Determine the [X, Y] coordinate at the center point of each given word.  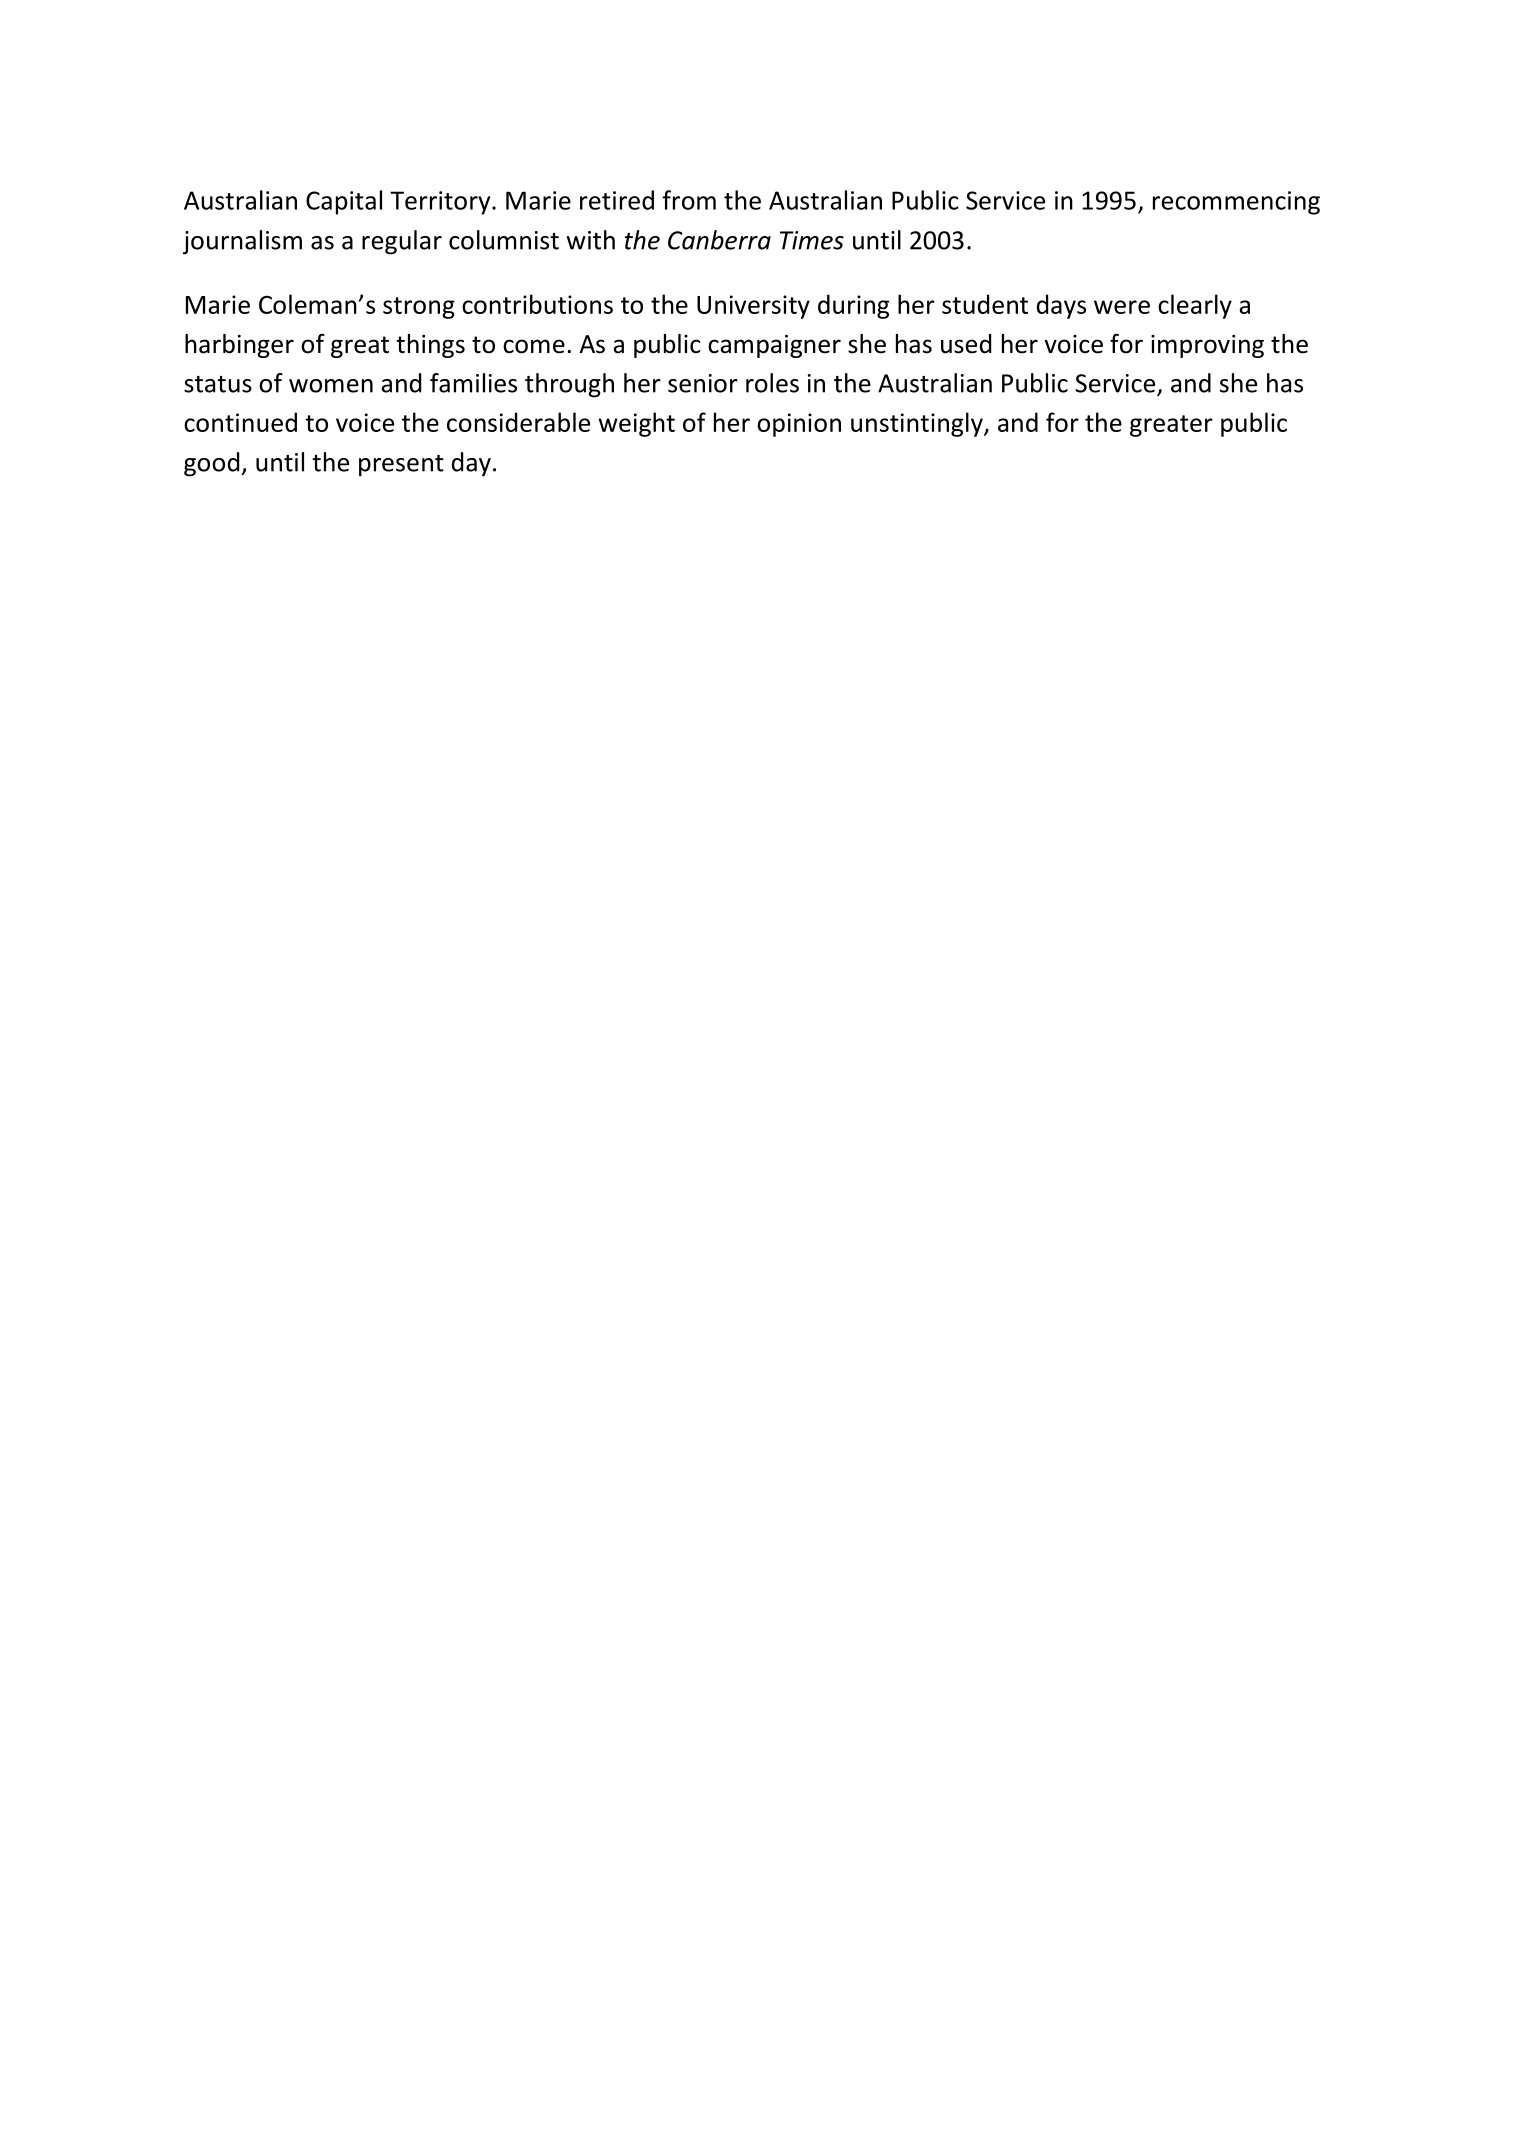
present [401, 466]
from [689, 200]
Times [812, 240]
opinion [799, 425]
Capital [344, 202]
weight [637, 424]
